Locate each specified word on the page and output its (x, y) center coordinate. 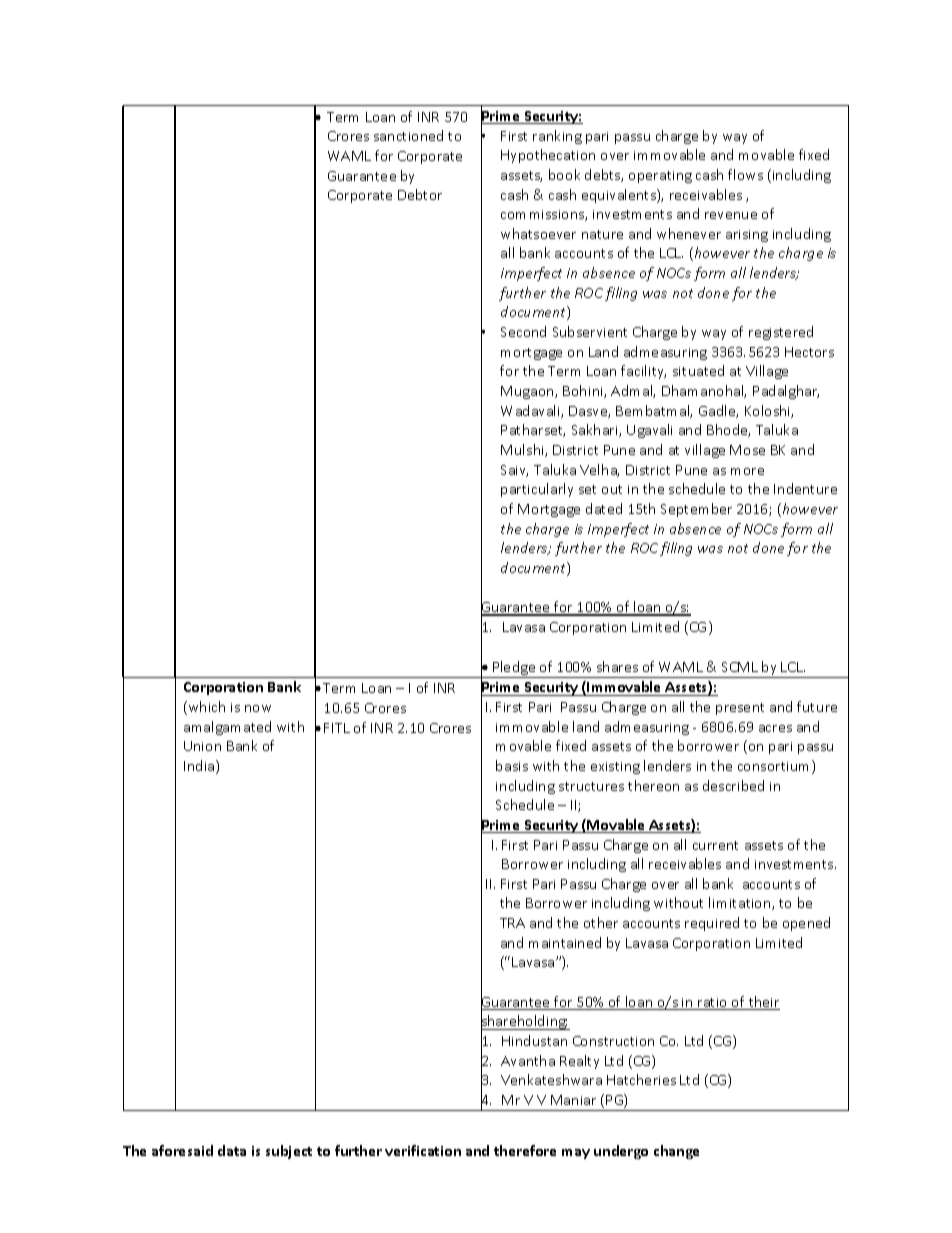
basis (512, 765)
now (258, 708)
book (564, 174)
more (747, 471)
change (676, 1152)
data (232, 1150)
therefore (525, 1150)
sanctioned (408, 135)
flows (745, 174)
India (200, 767)
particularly (537, 490)
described (733, 785)
